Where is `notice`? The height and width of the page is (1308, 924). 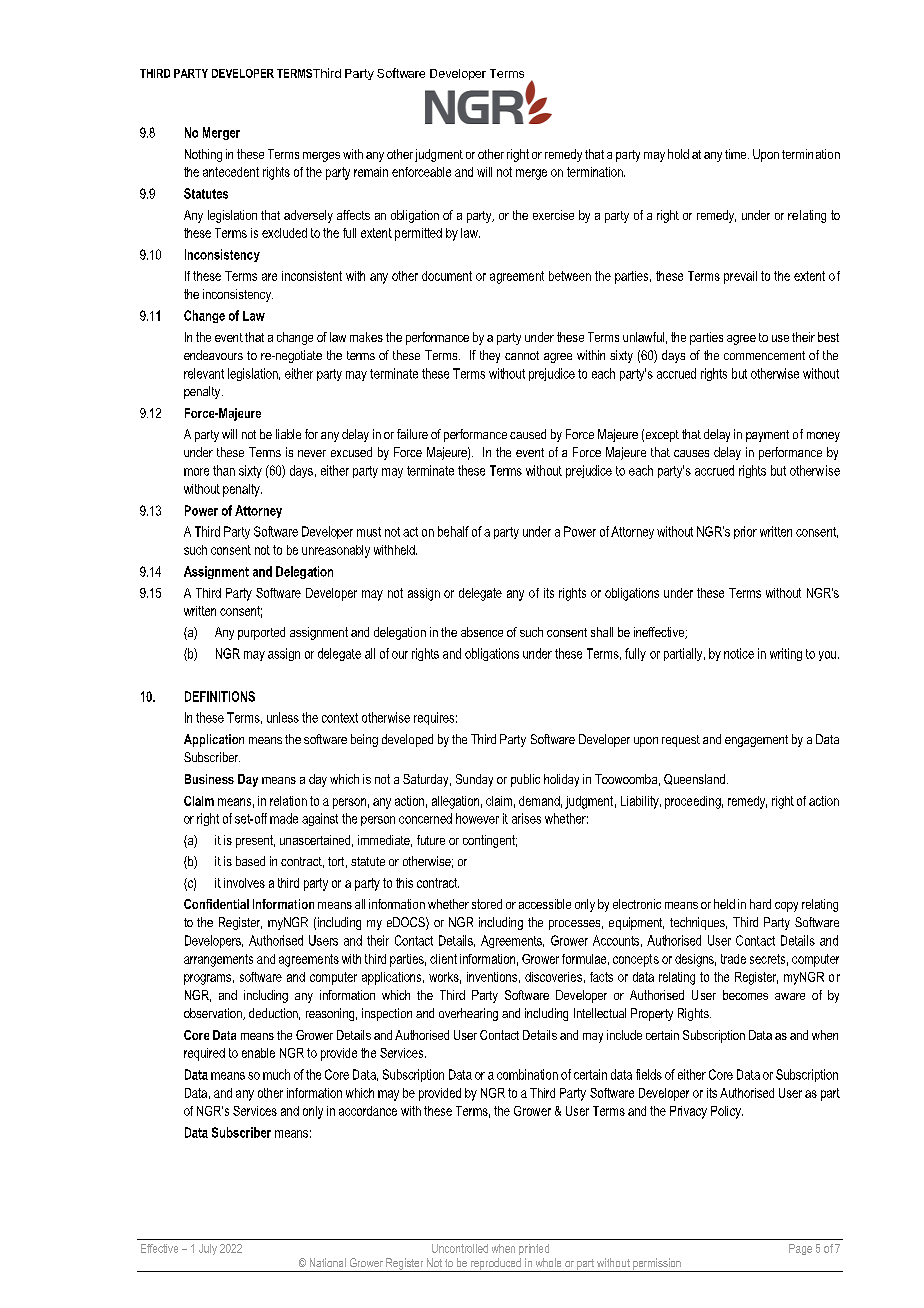 notice is located at coordinates (739, 653).
